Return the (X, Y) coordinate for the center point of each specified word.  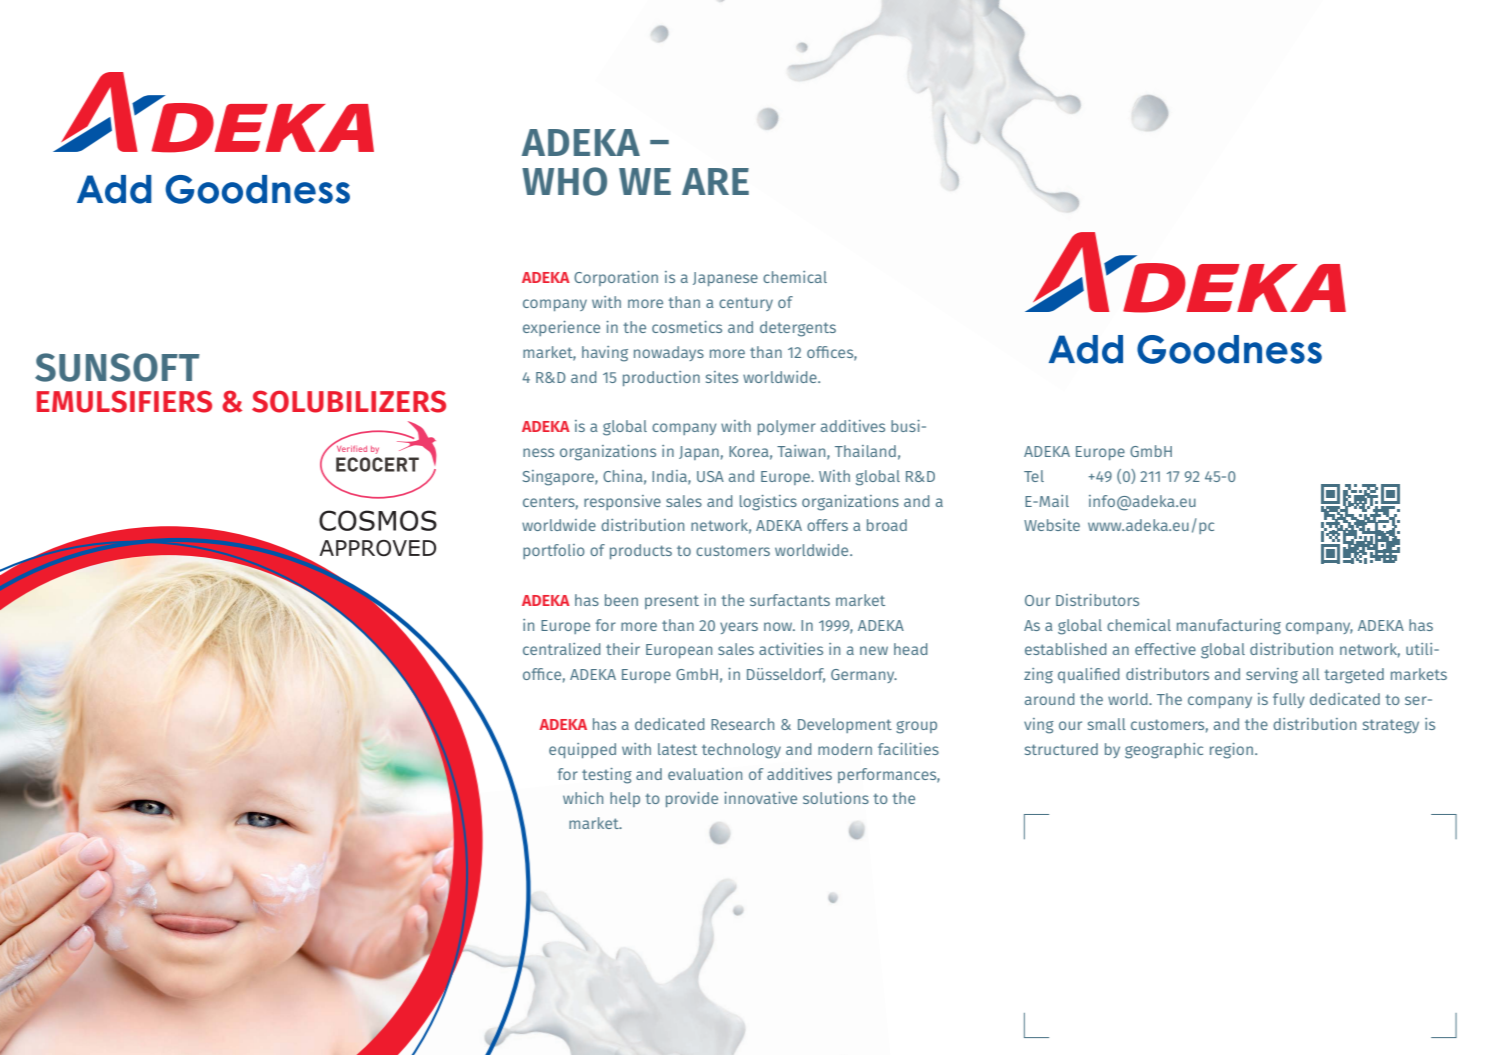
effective (1165, 649)
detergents (798, 329)
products (641, 551)
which (583, 798)
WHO (564, 181)
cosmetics (687, 327)
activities (791, 649)
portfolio (554, 551)
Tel (1034, 476)
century (746, 304)
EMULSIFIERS (124, 401)
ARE (715, 181)
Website (1052, 525)
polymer (787, 427)
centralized (562, 649)
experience (561, 328)
